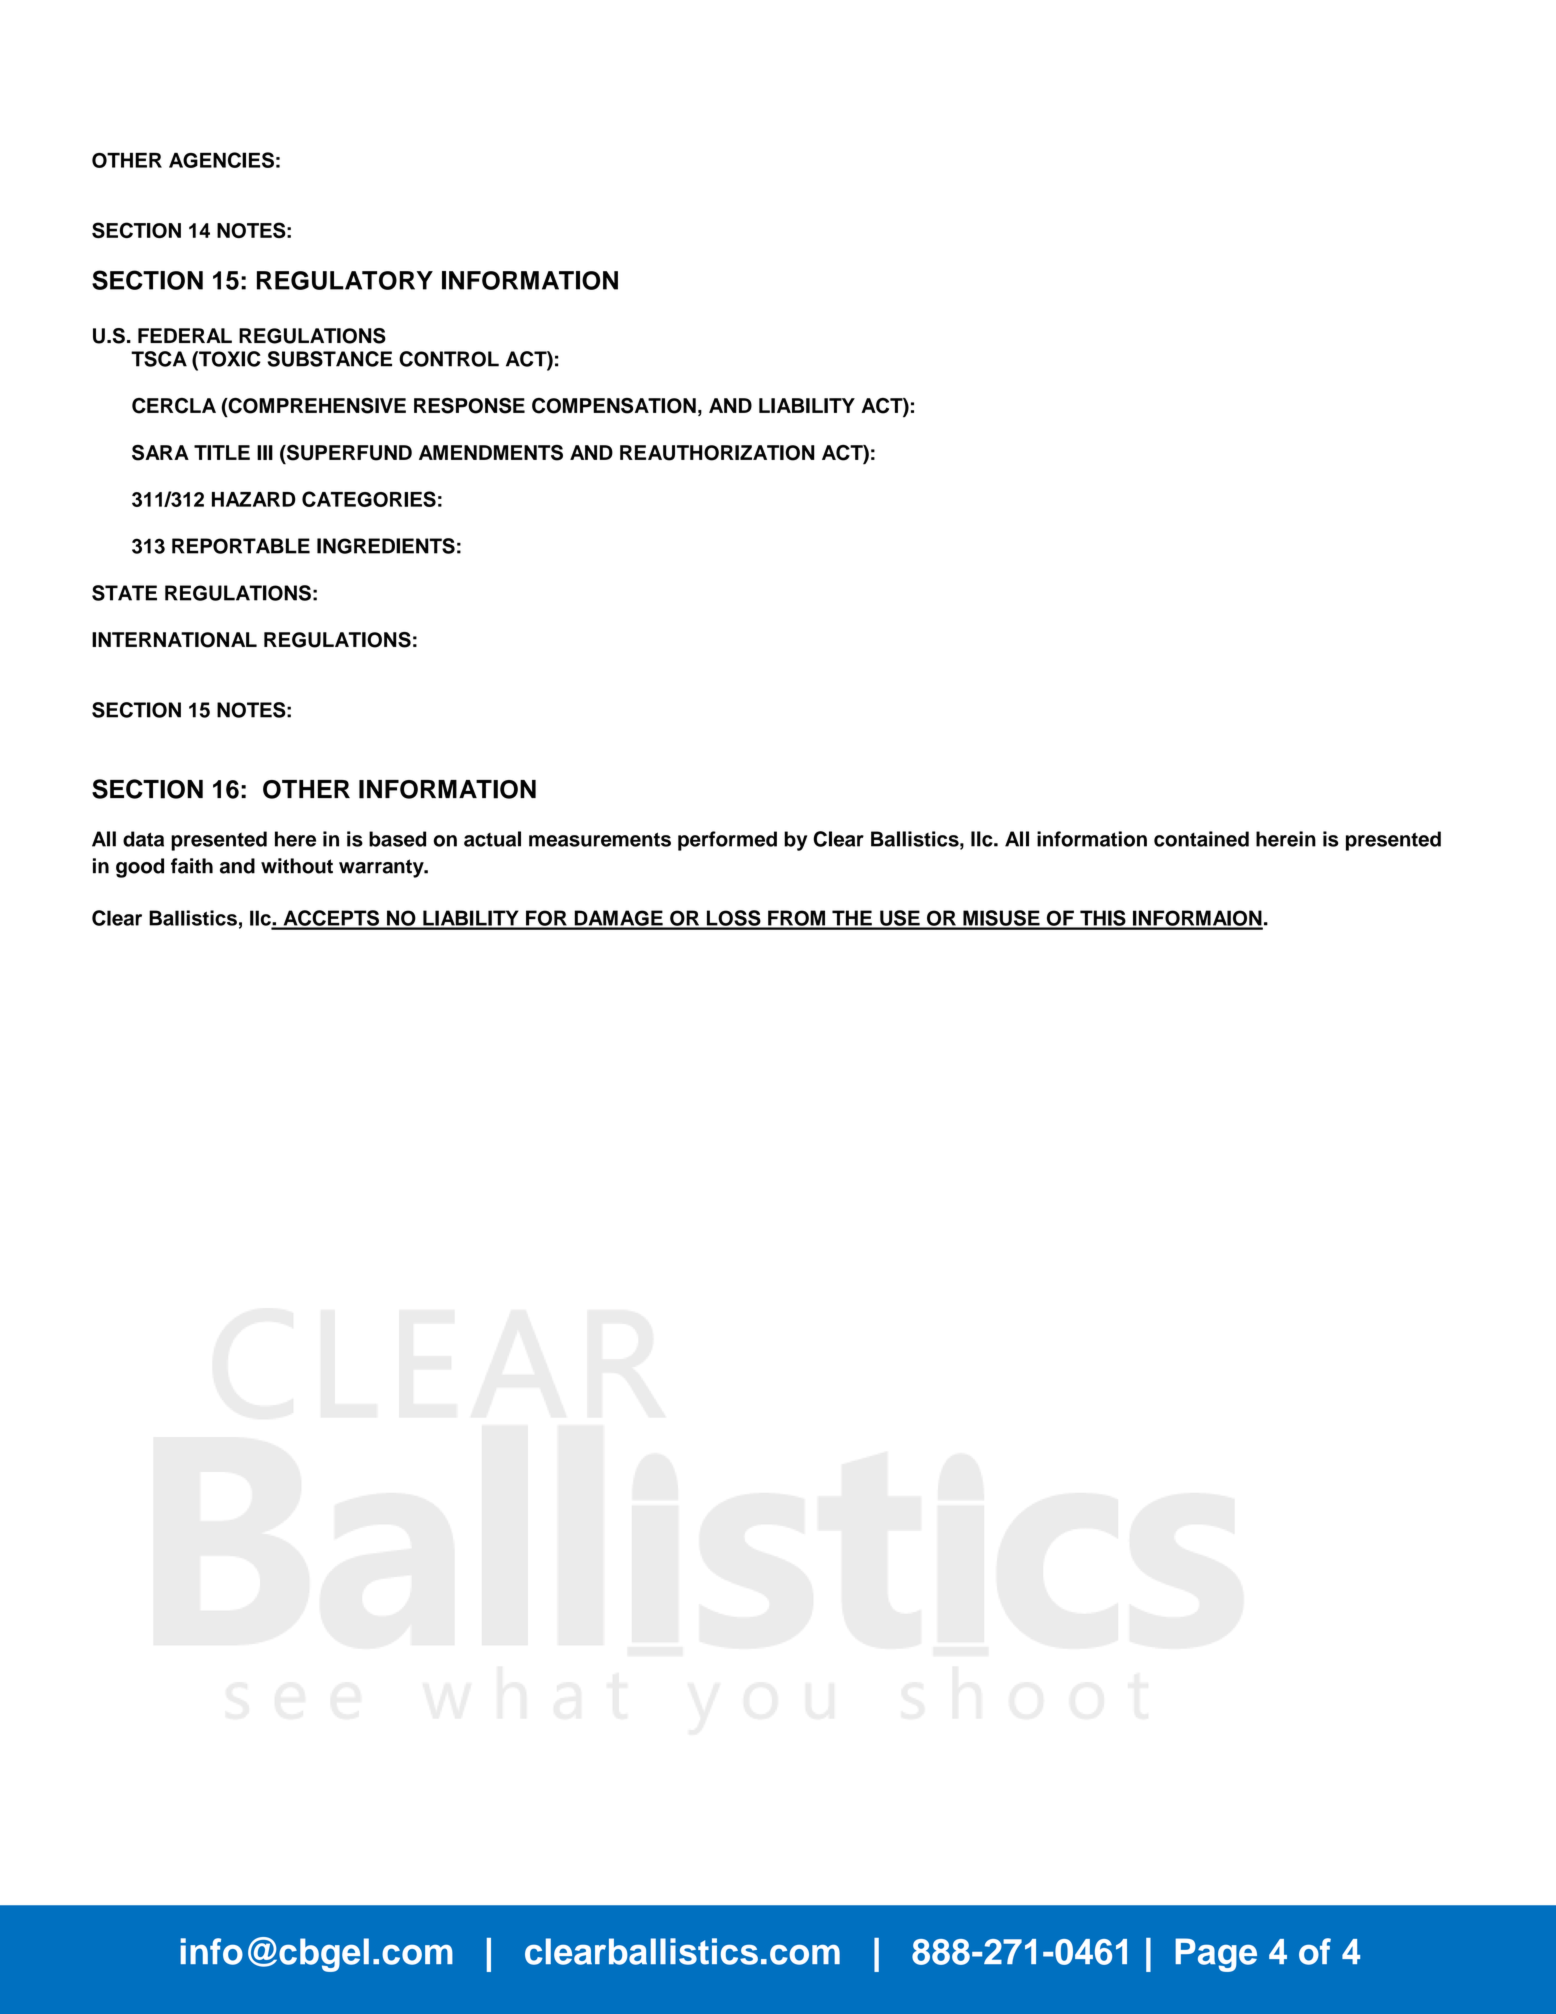  Describe the element at coordinates (140, 868) in the document. I see `good` at that location.
